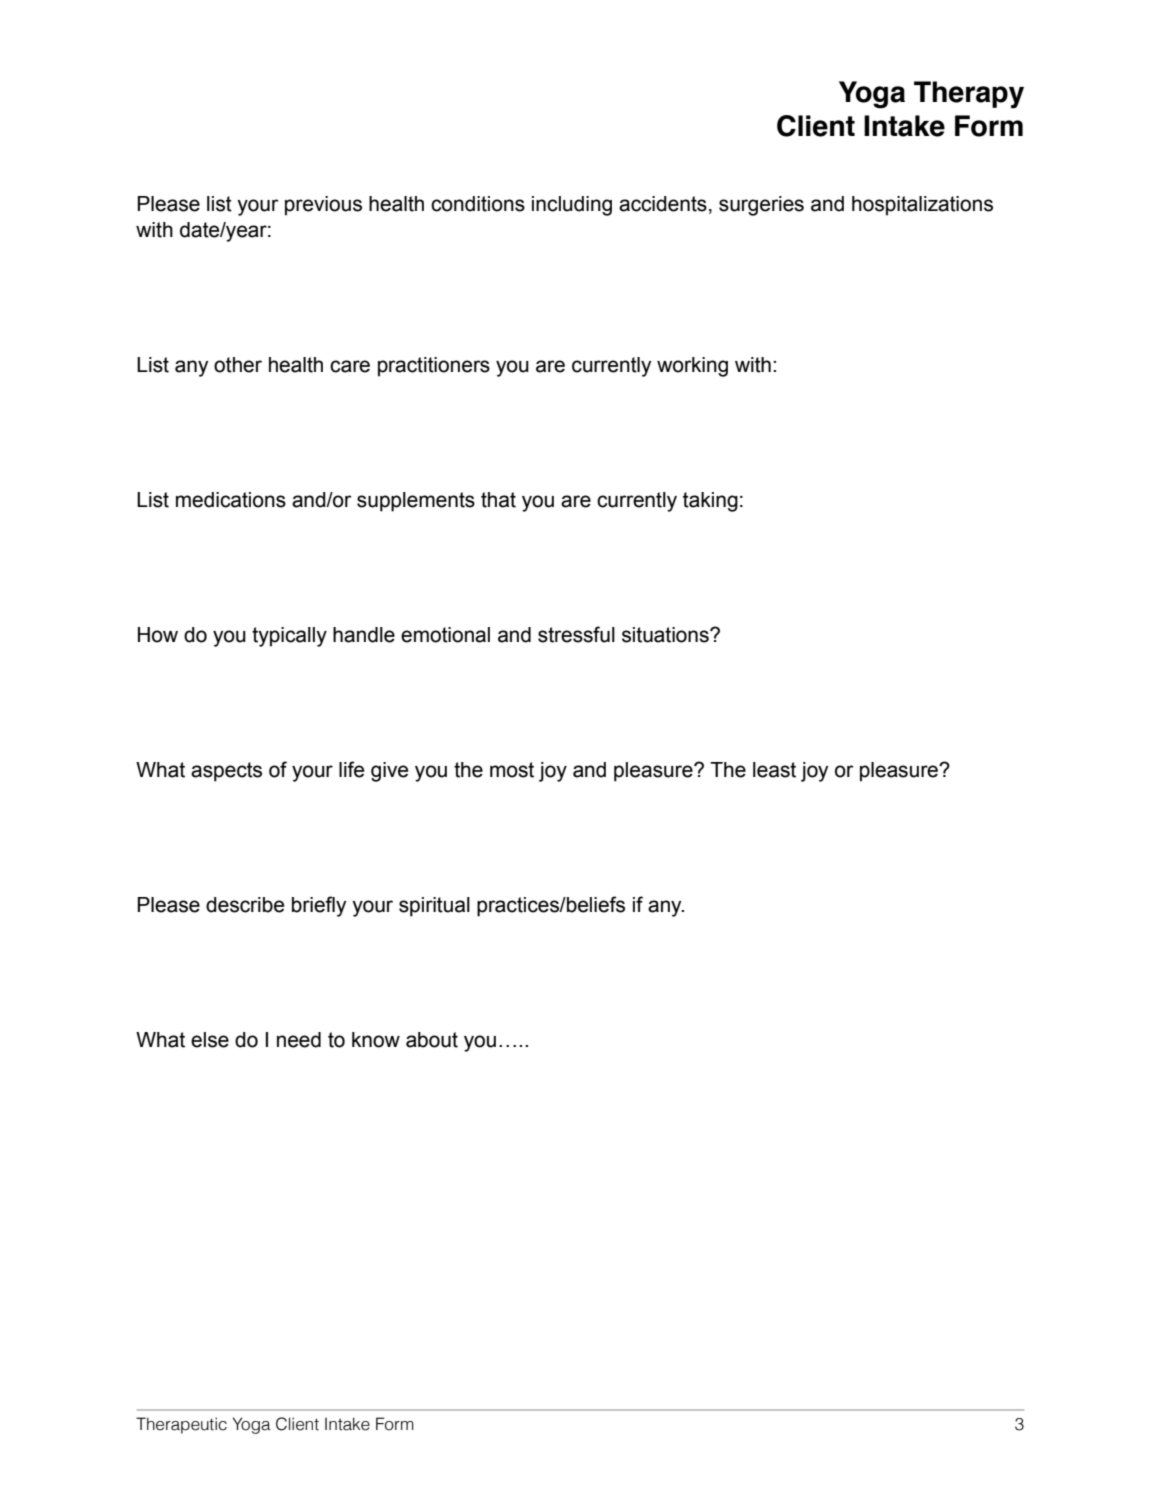  What do you see at coordinates (922, 206) in the screenshot?
I see `hospitalizations` at bounding box center [922, 206].
